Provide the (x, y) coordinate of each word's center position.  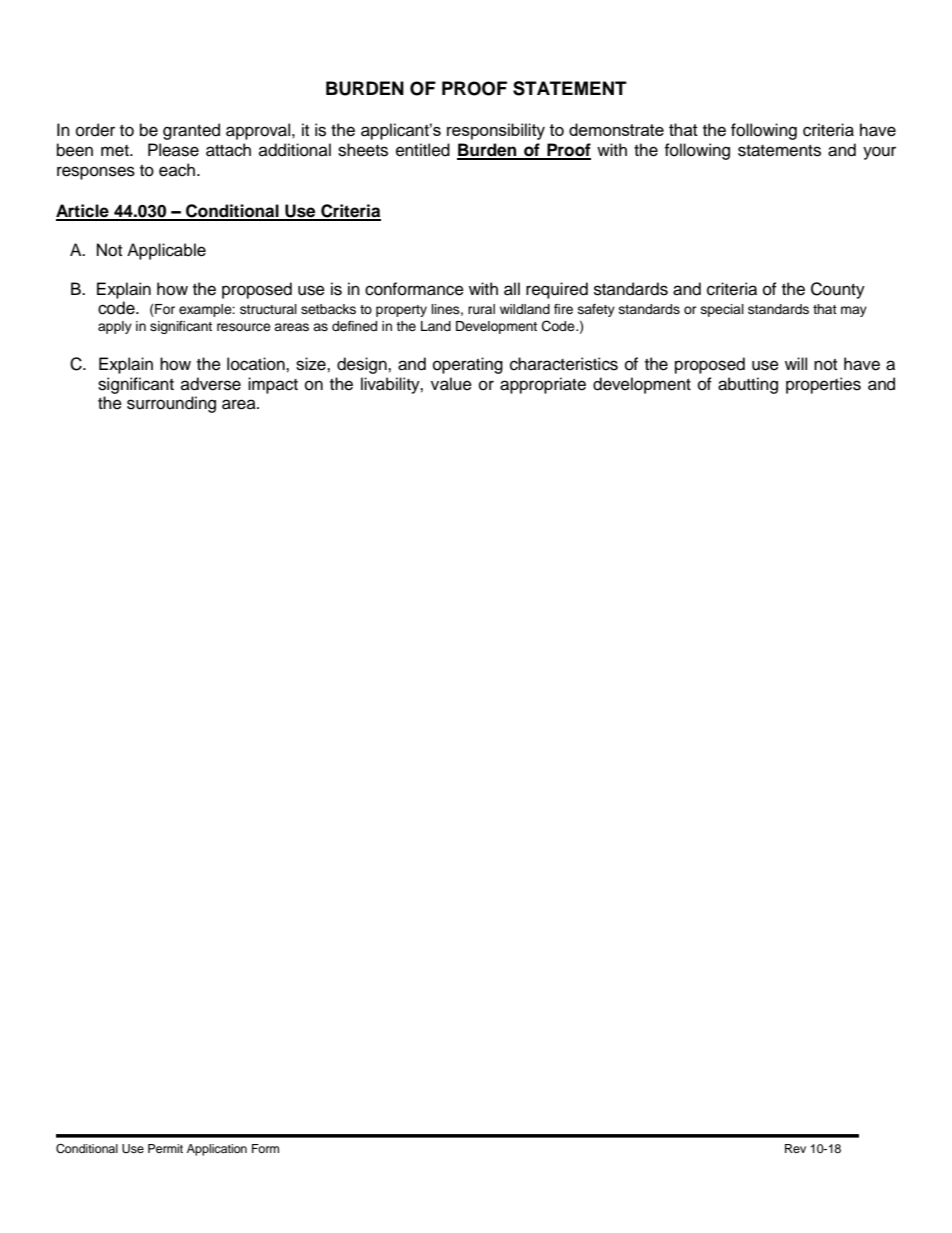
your (879, 153)
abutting (748, 385)
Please (173, 150)
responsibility (496, 131)
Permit (165, 1148)
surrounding (171, 404)
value (451, 384)
